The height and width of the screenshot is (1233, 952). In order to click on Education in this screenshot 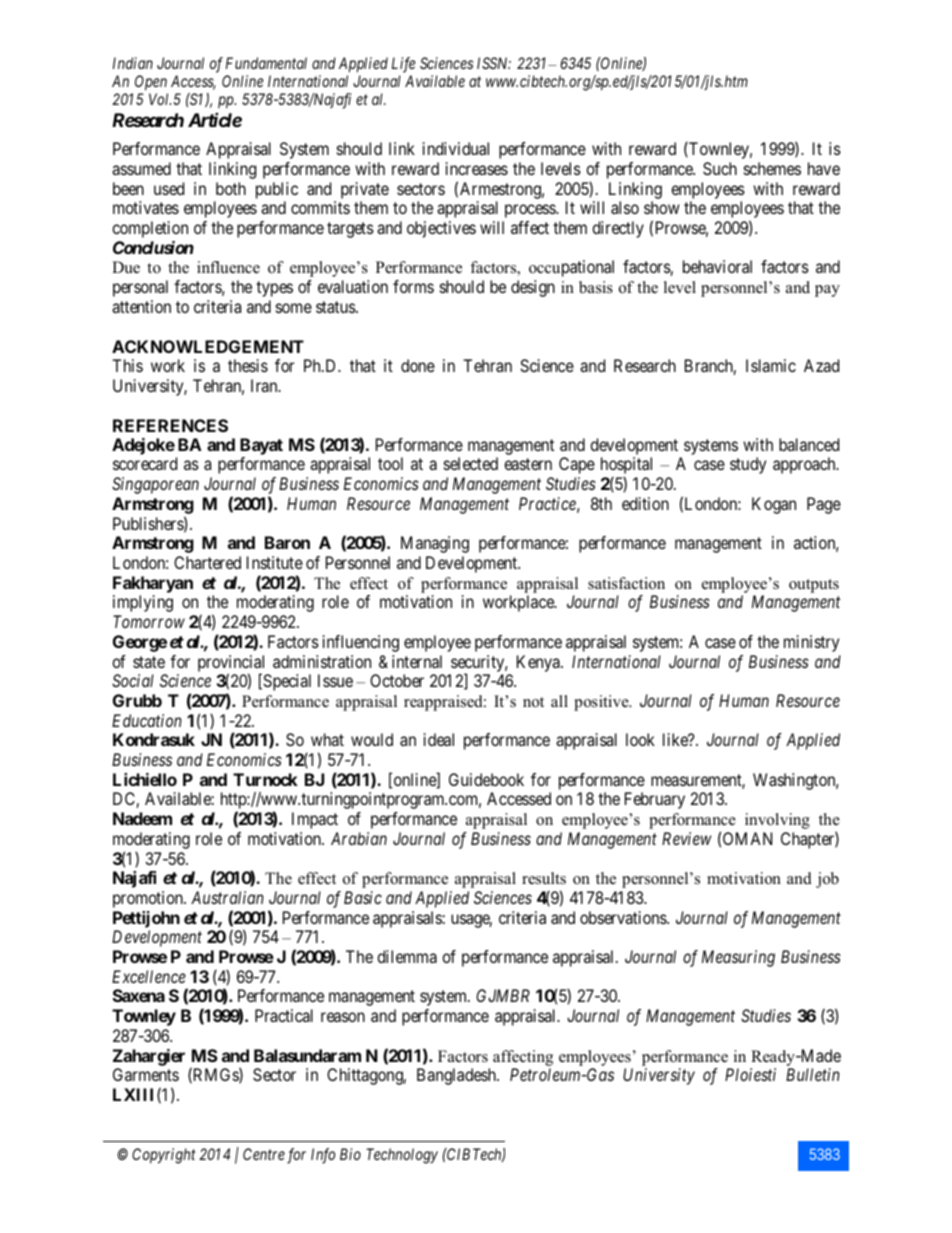, I will do `click(147, 720)`.
